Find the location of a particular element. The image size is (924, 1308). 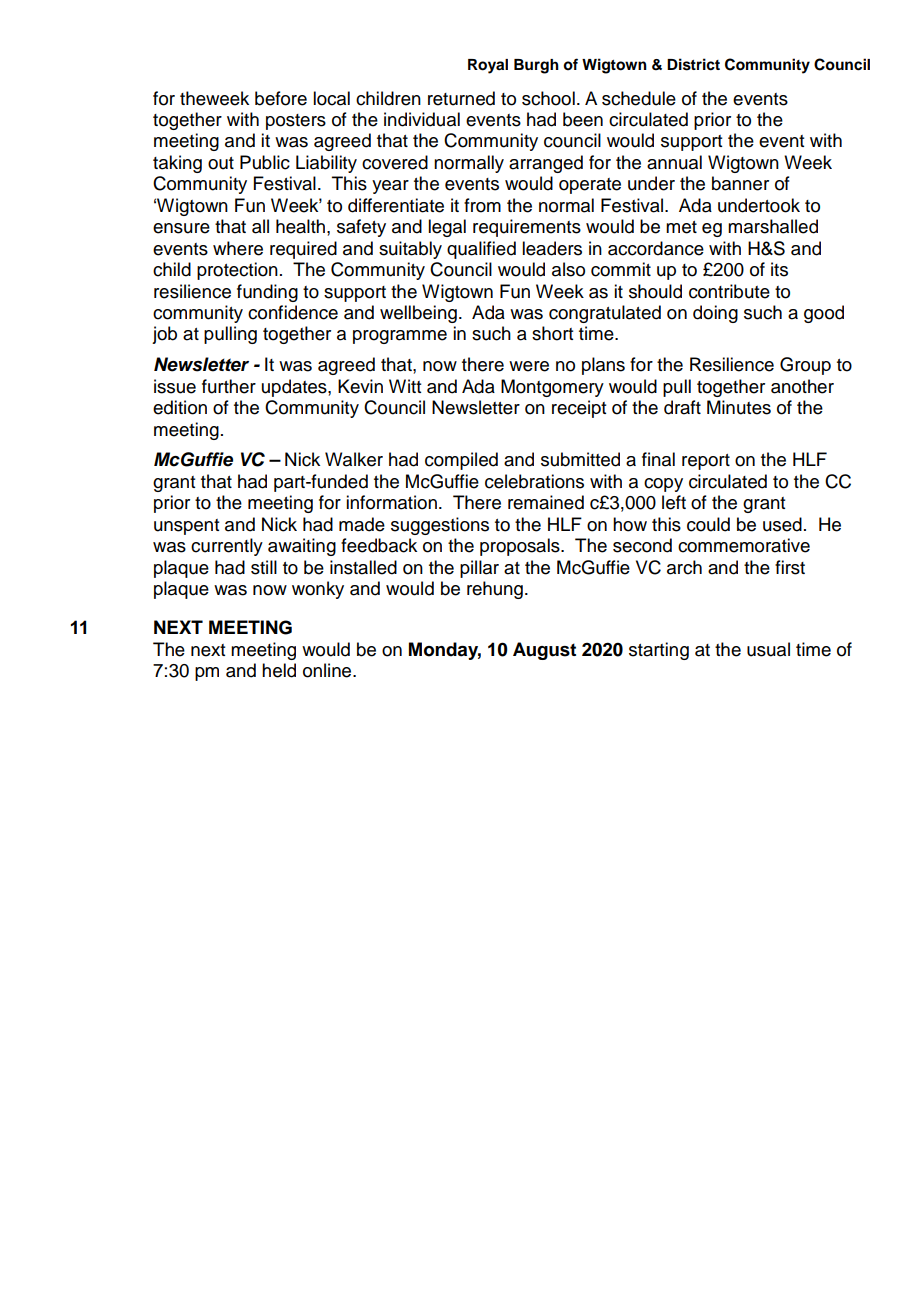

requirements is located at coordinates (527, 228).
